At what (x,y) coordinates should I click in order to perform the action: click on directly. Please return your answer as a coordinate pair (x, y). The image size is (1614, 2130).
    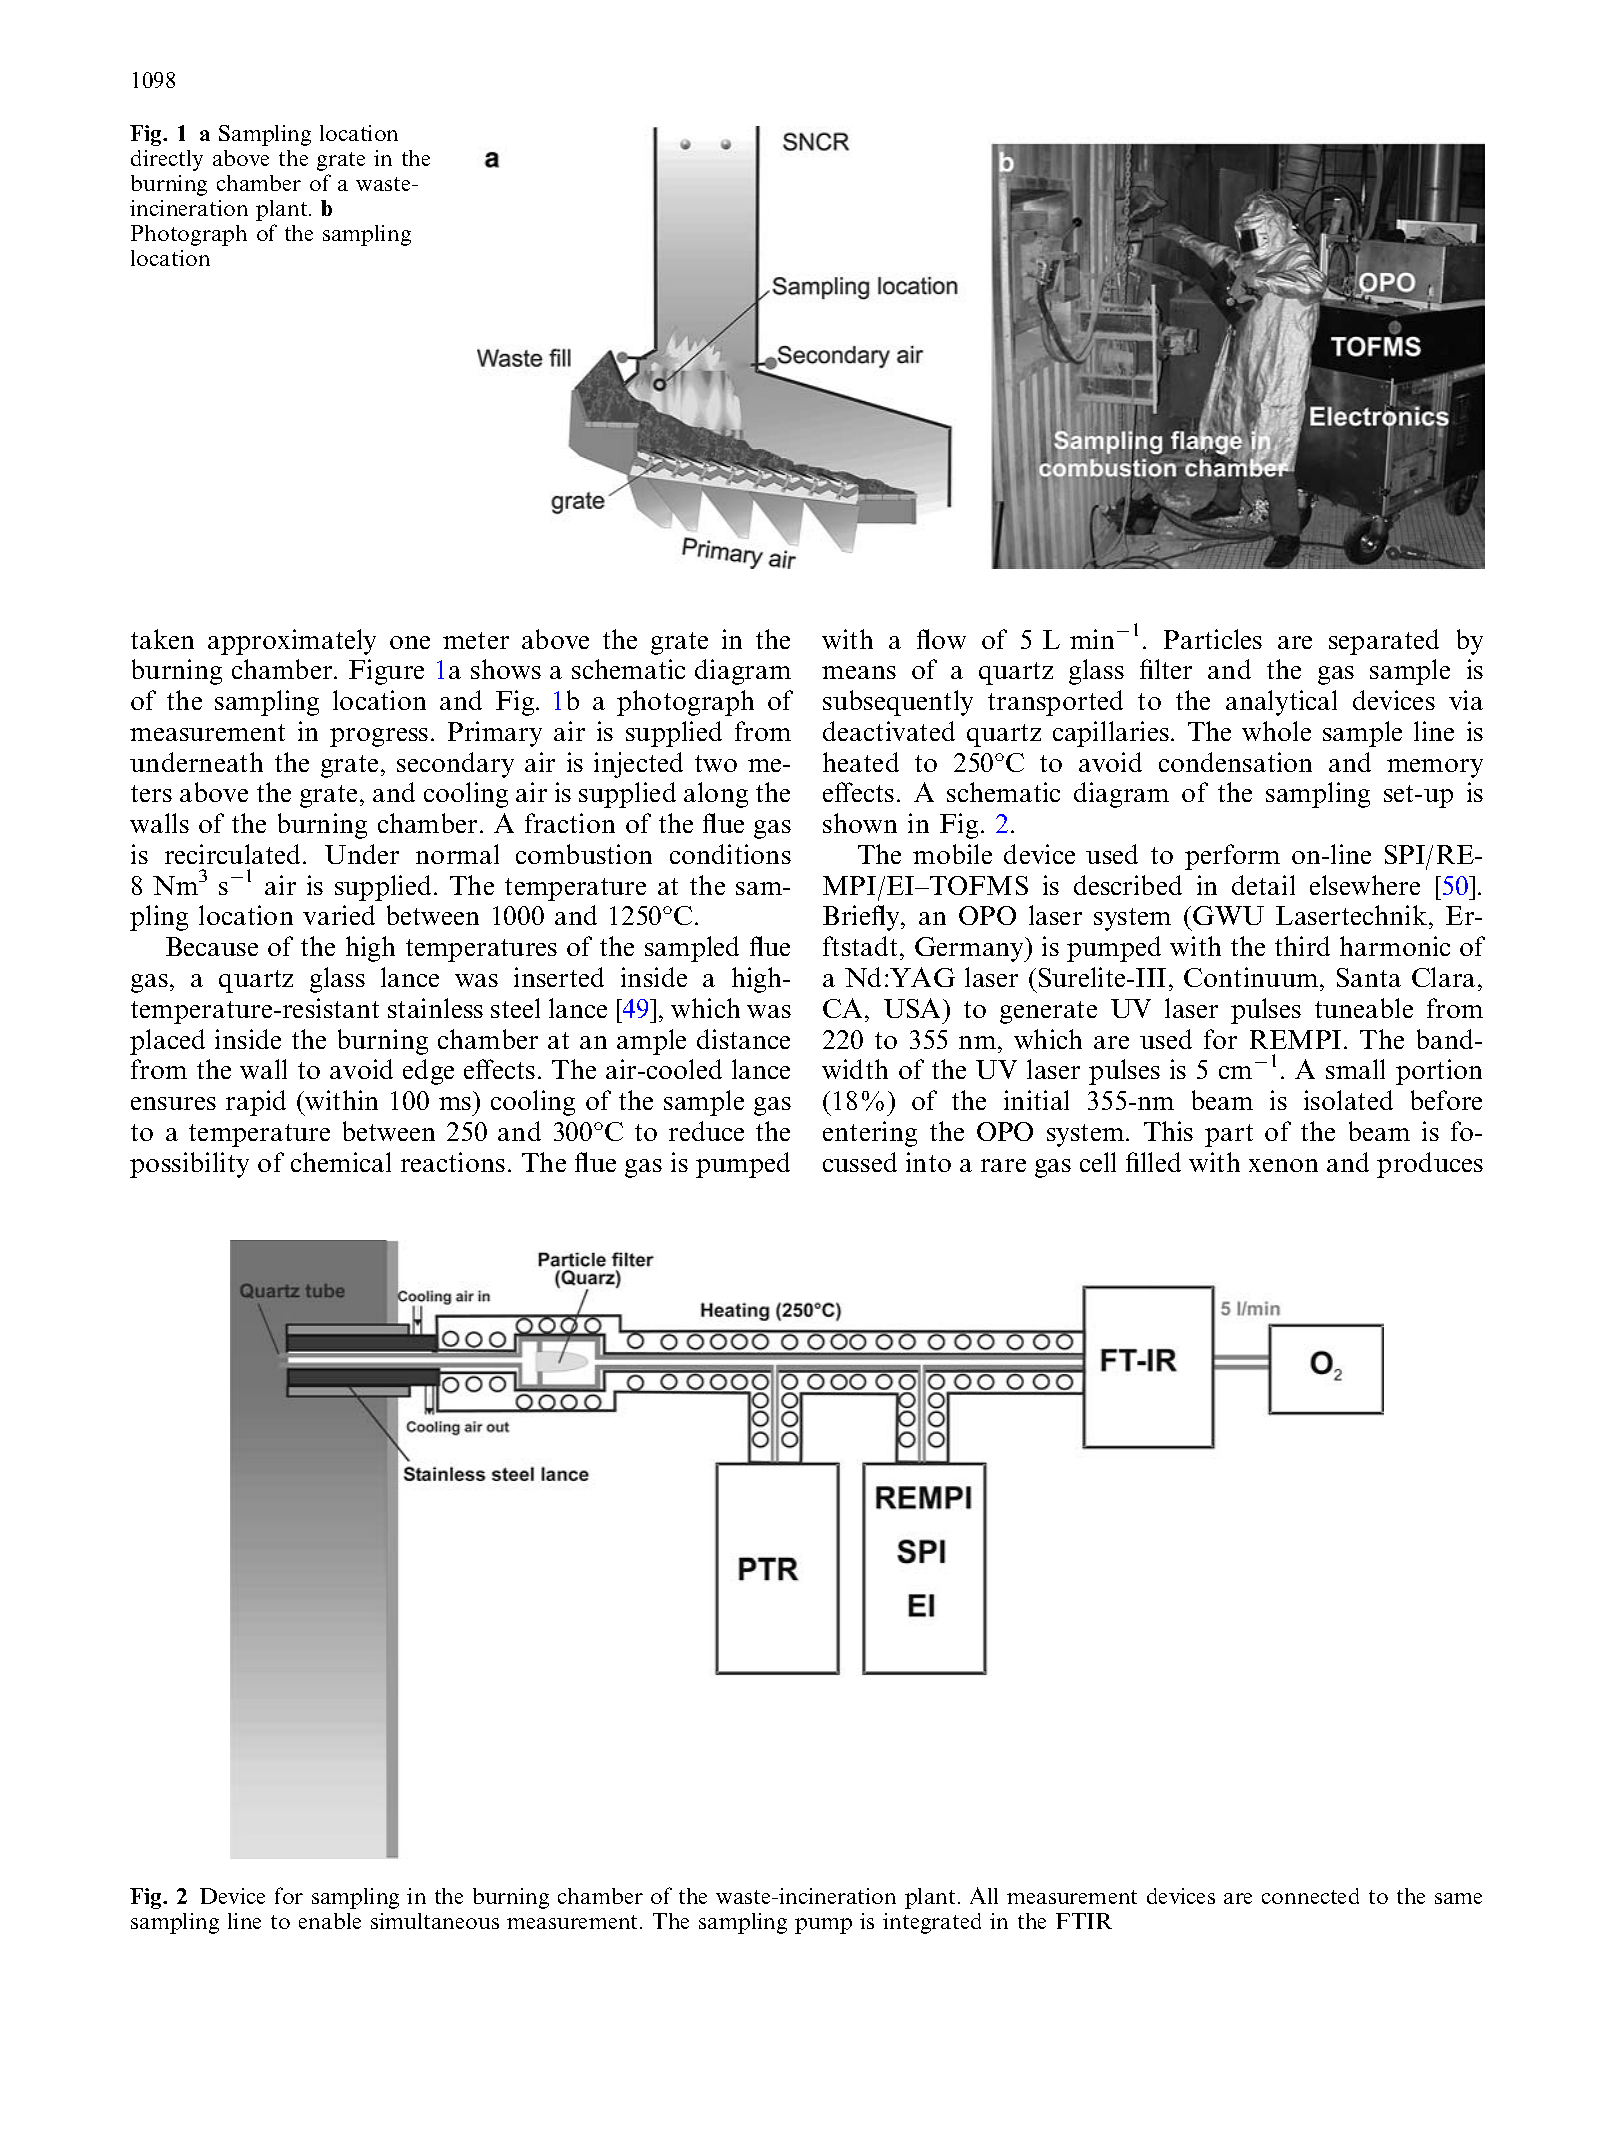
    Looking at the image, I should click on (167, 160).
